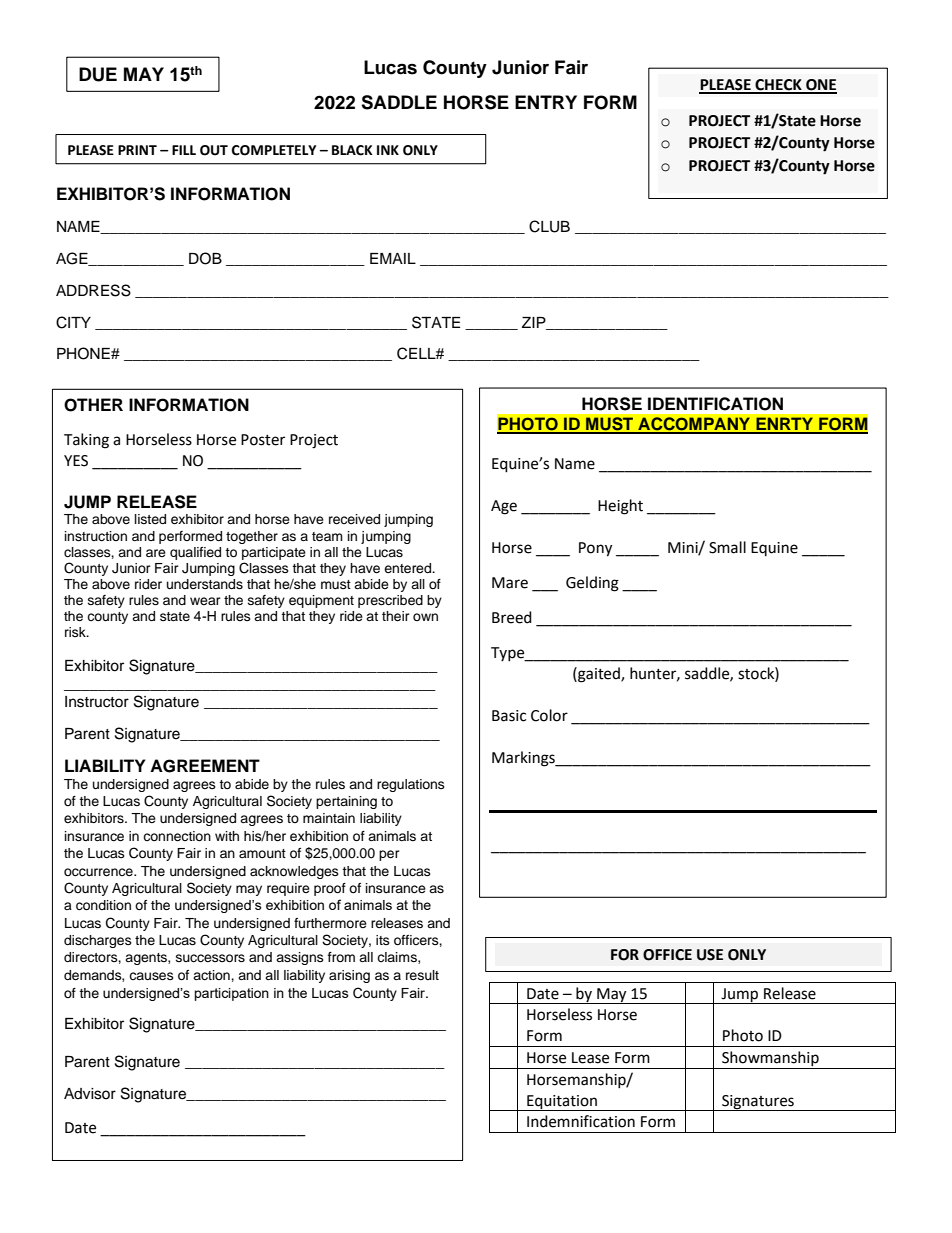  Describe the element at coordinates (205, 601) in the screenshot. I see `wear` at that location.
